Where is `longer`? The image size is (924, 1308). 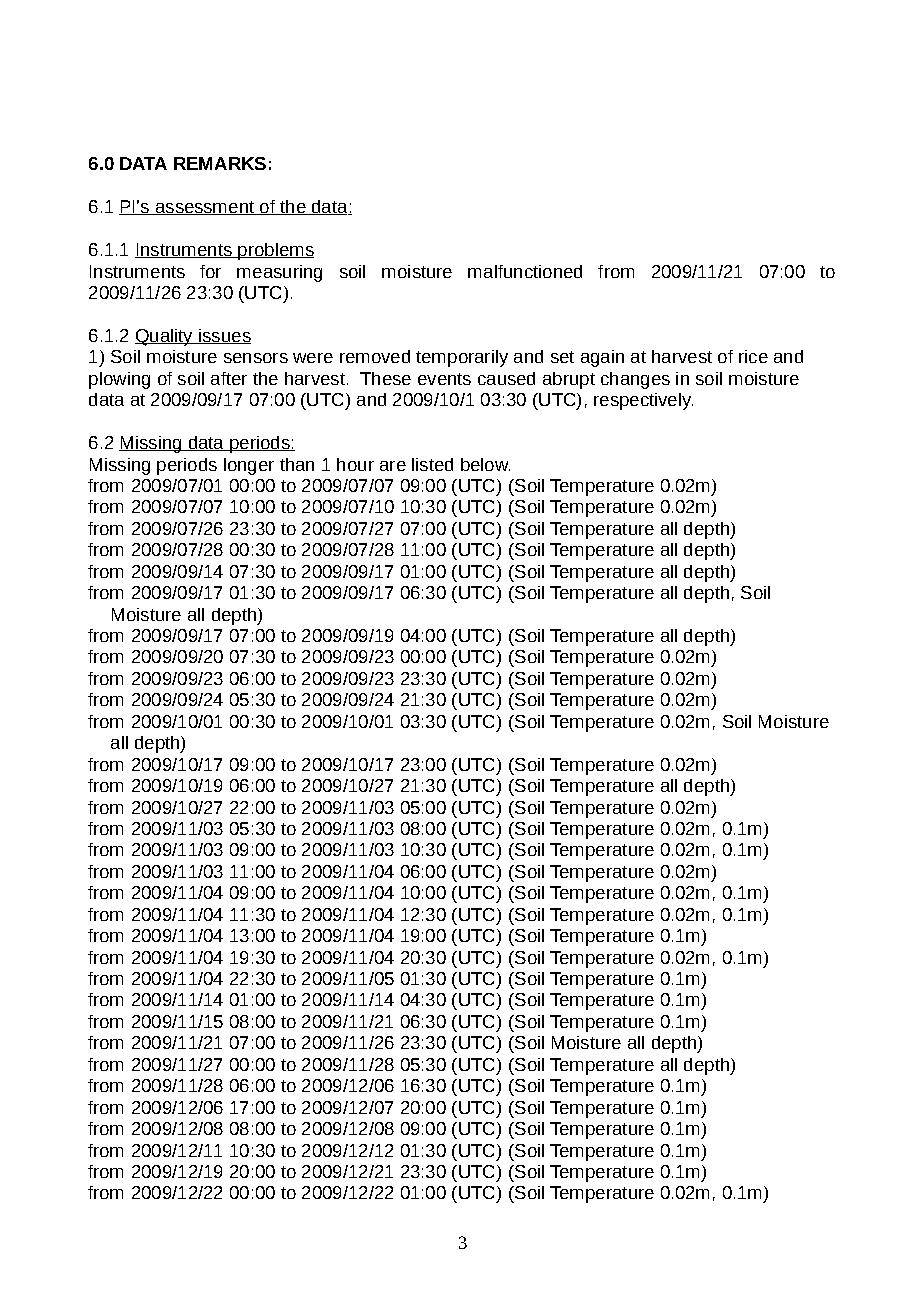 longer is located at coordinates (249, 466).
